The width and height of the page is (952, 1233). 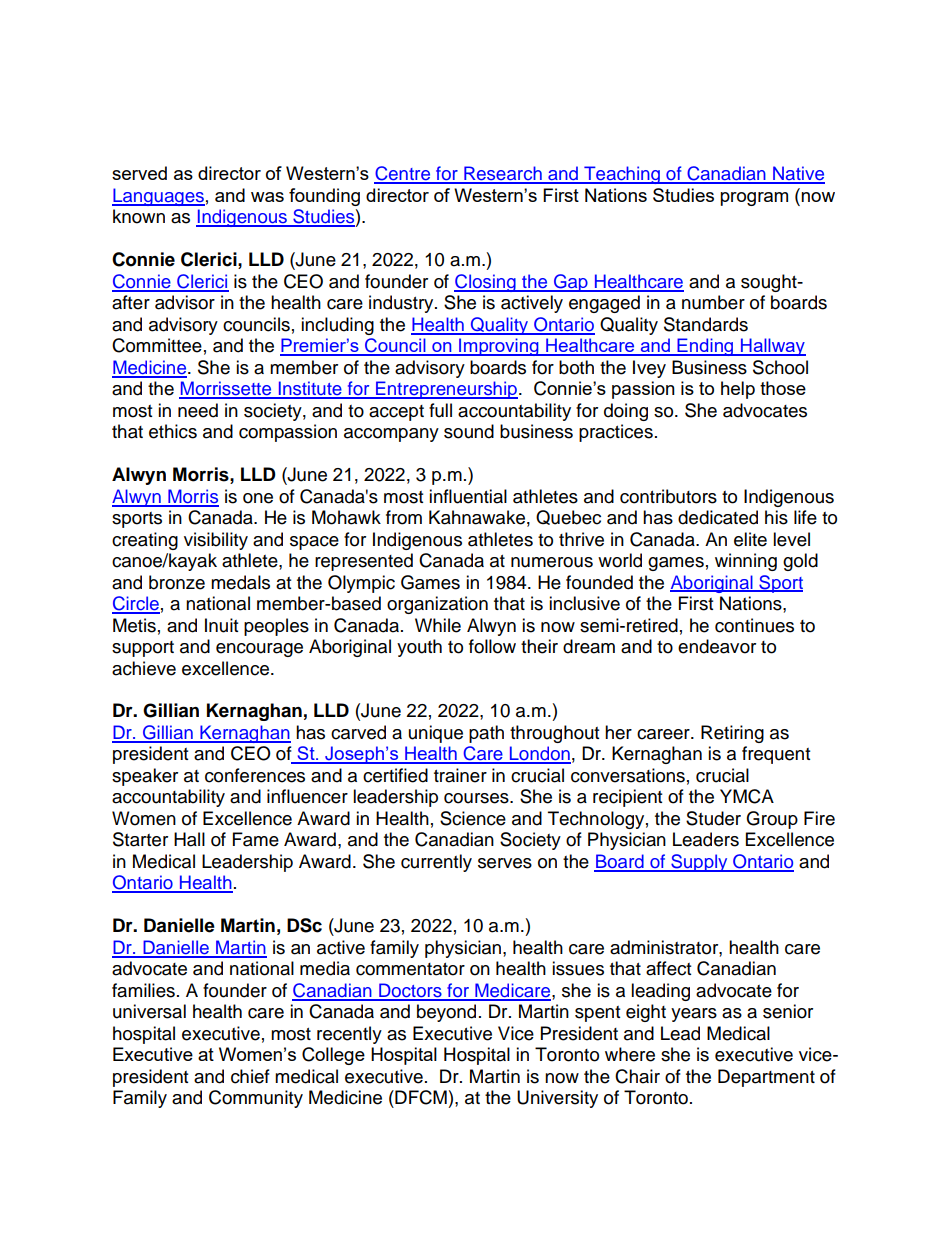 What do you see at coordinates (492, 646) in the page?
I see `follow` at bounding box center [492, 646].
